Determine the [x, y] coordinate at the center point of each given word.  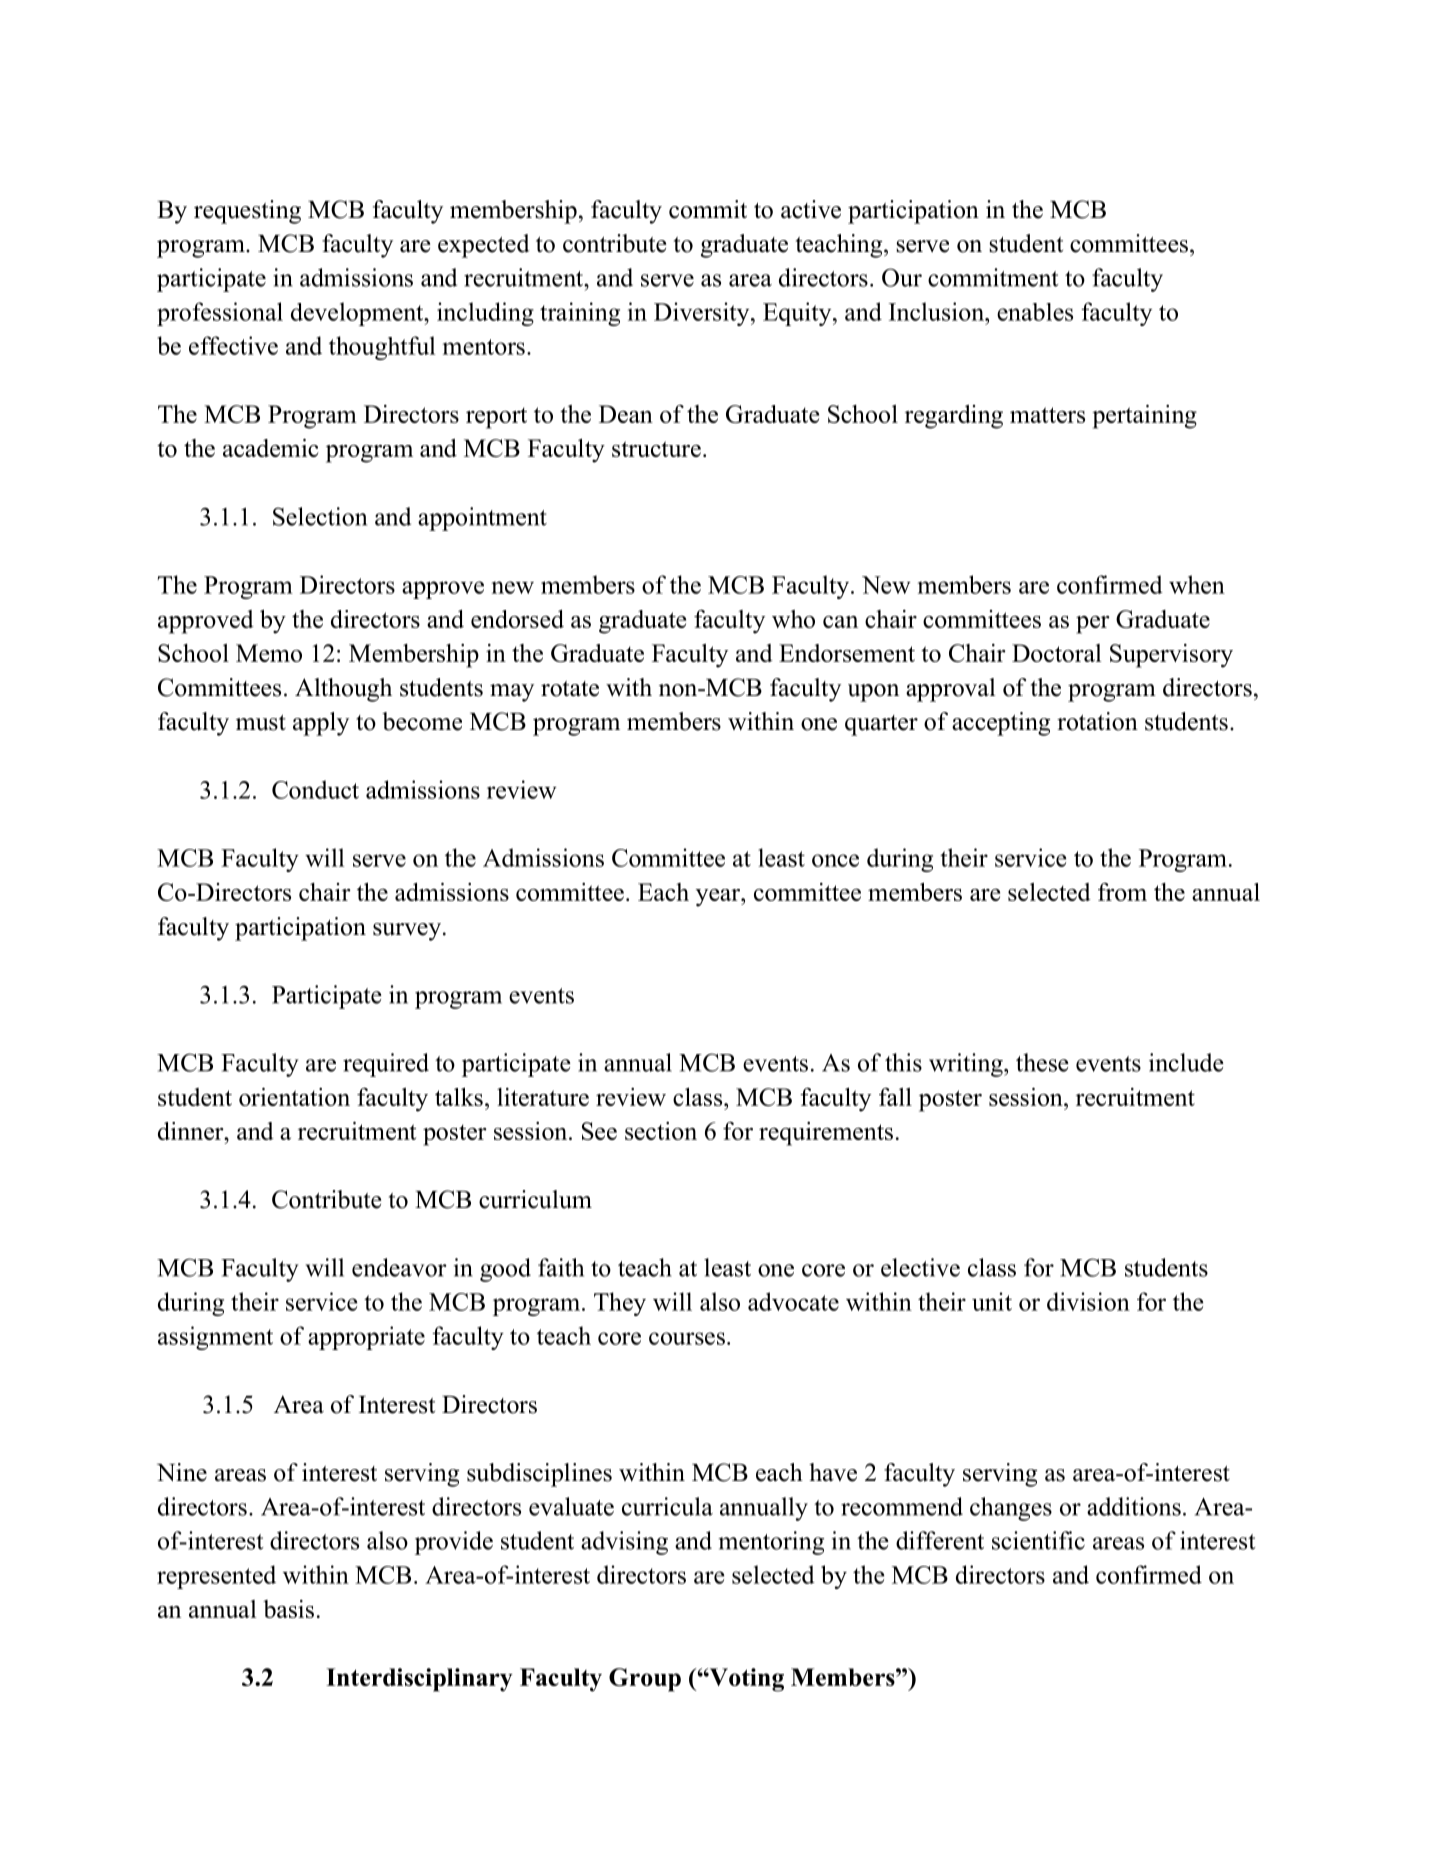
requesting [247, 212]
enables [1035, 312]
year [719, 898]
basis [288, 1609]
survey [408, 932]
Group [645, 1680]
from [1122, 892]
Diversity [703, 314]
